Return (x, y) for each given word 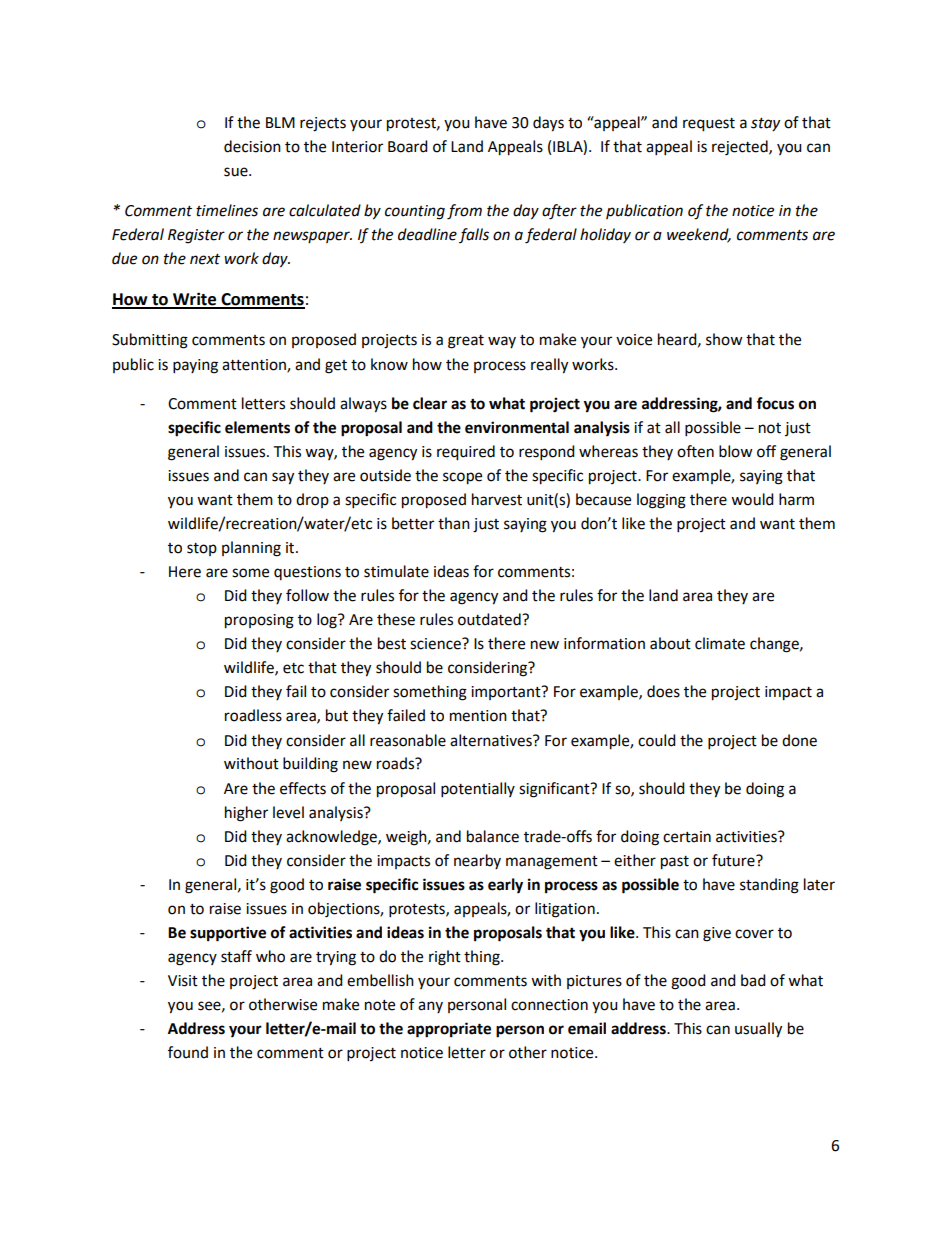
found (188, 1052)
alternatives (492, 740)
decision (252, 146)
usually (758, 1030)
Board (408, 146)
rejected (741, 148)
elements (257, 427)
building (310, 765)
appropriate (449, 1030)
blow (736, 451)
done (799, 740)
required (466, 453)
